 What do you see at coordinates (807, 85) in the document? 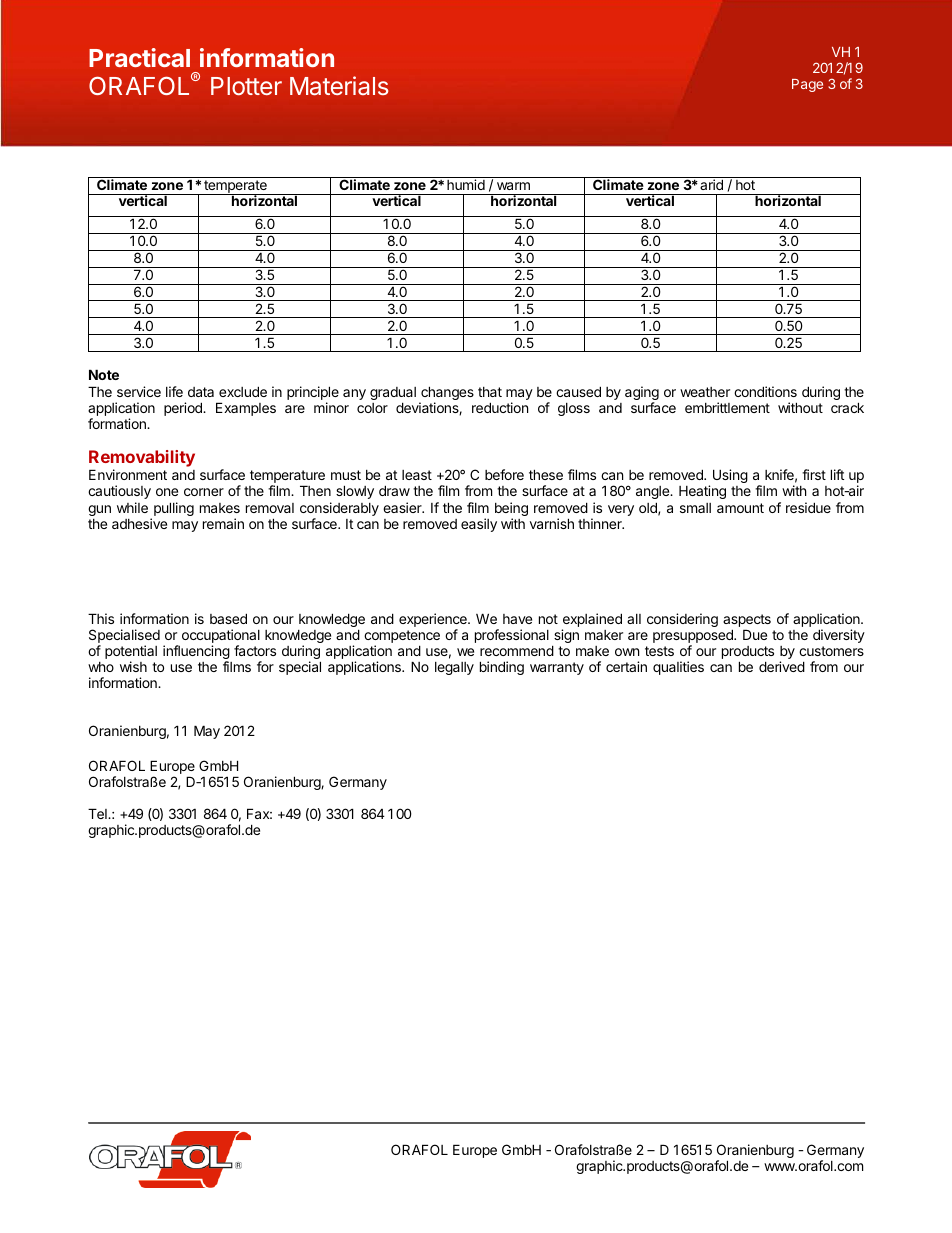
I see `Page` at bounding box center [807, 85].
